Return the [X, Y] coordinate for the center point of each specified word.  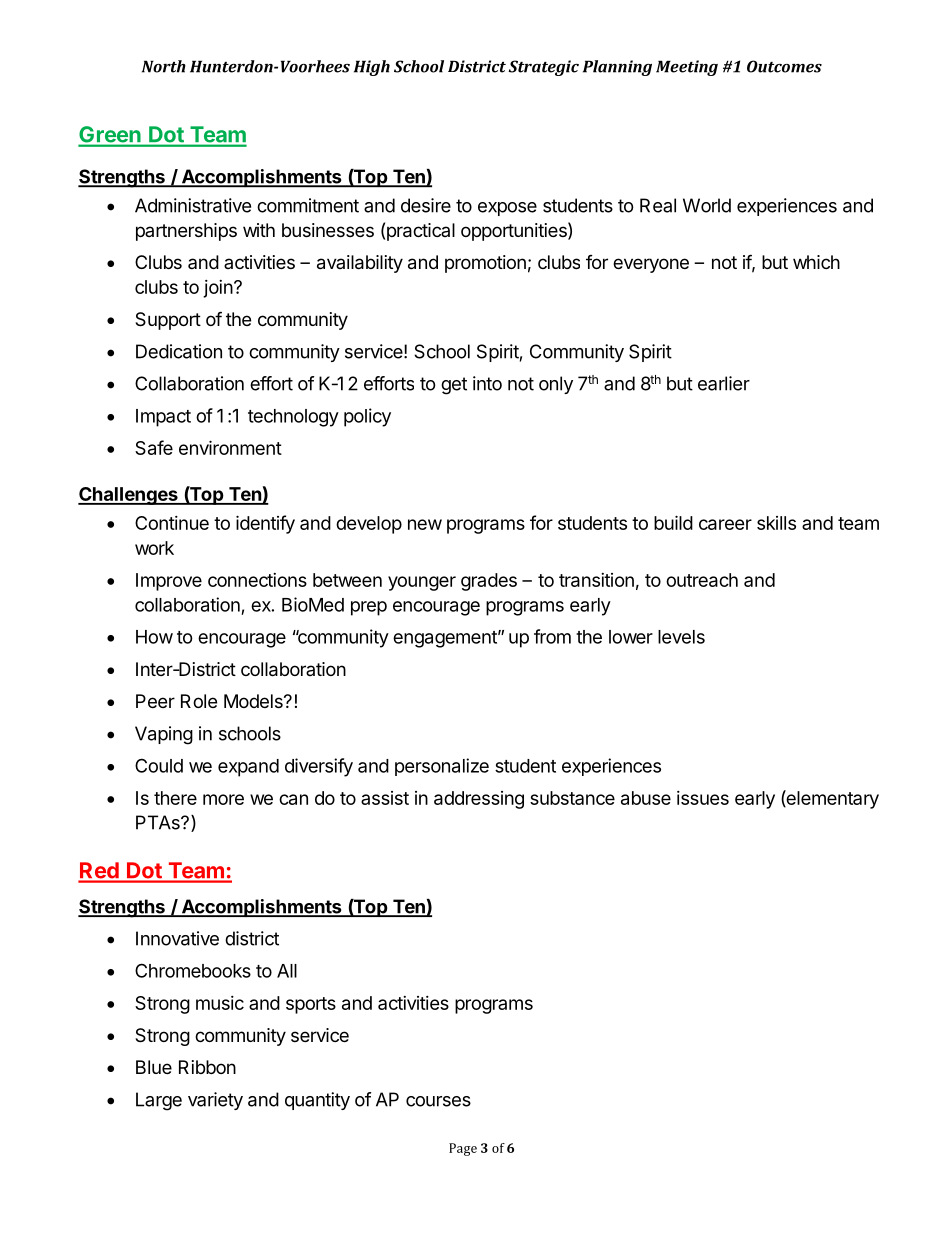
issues [703, 798]
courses [438, 1101]
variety [215, 1101]
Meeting [687, 68]
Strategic [543, 68]
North [164, 66]
